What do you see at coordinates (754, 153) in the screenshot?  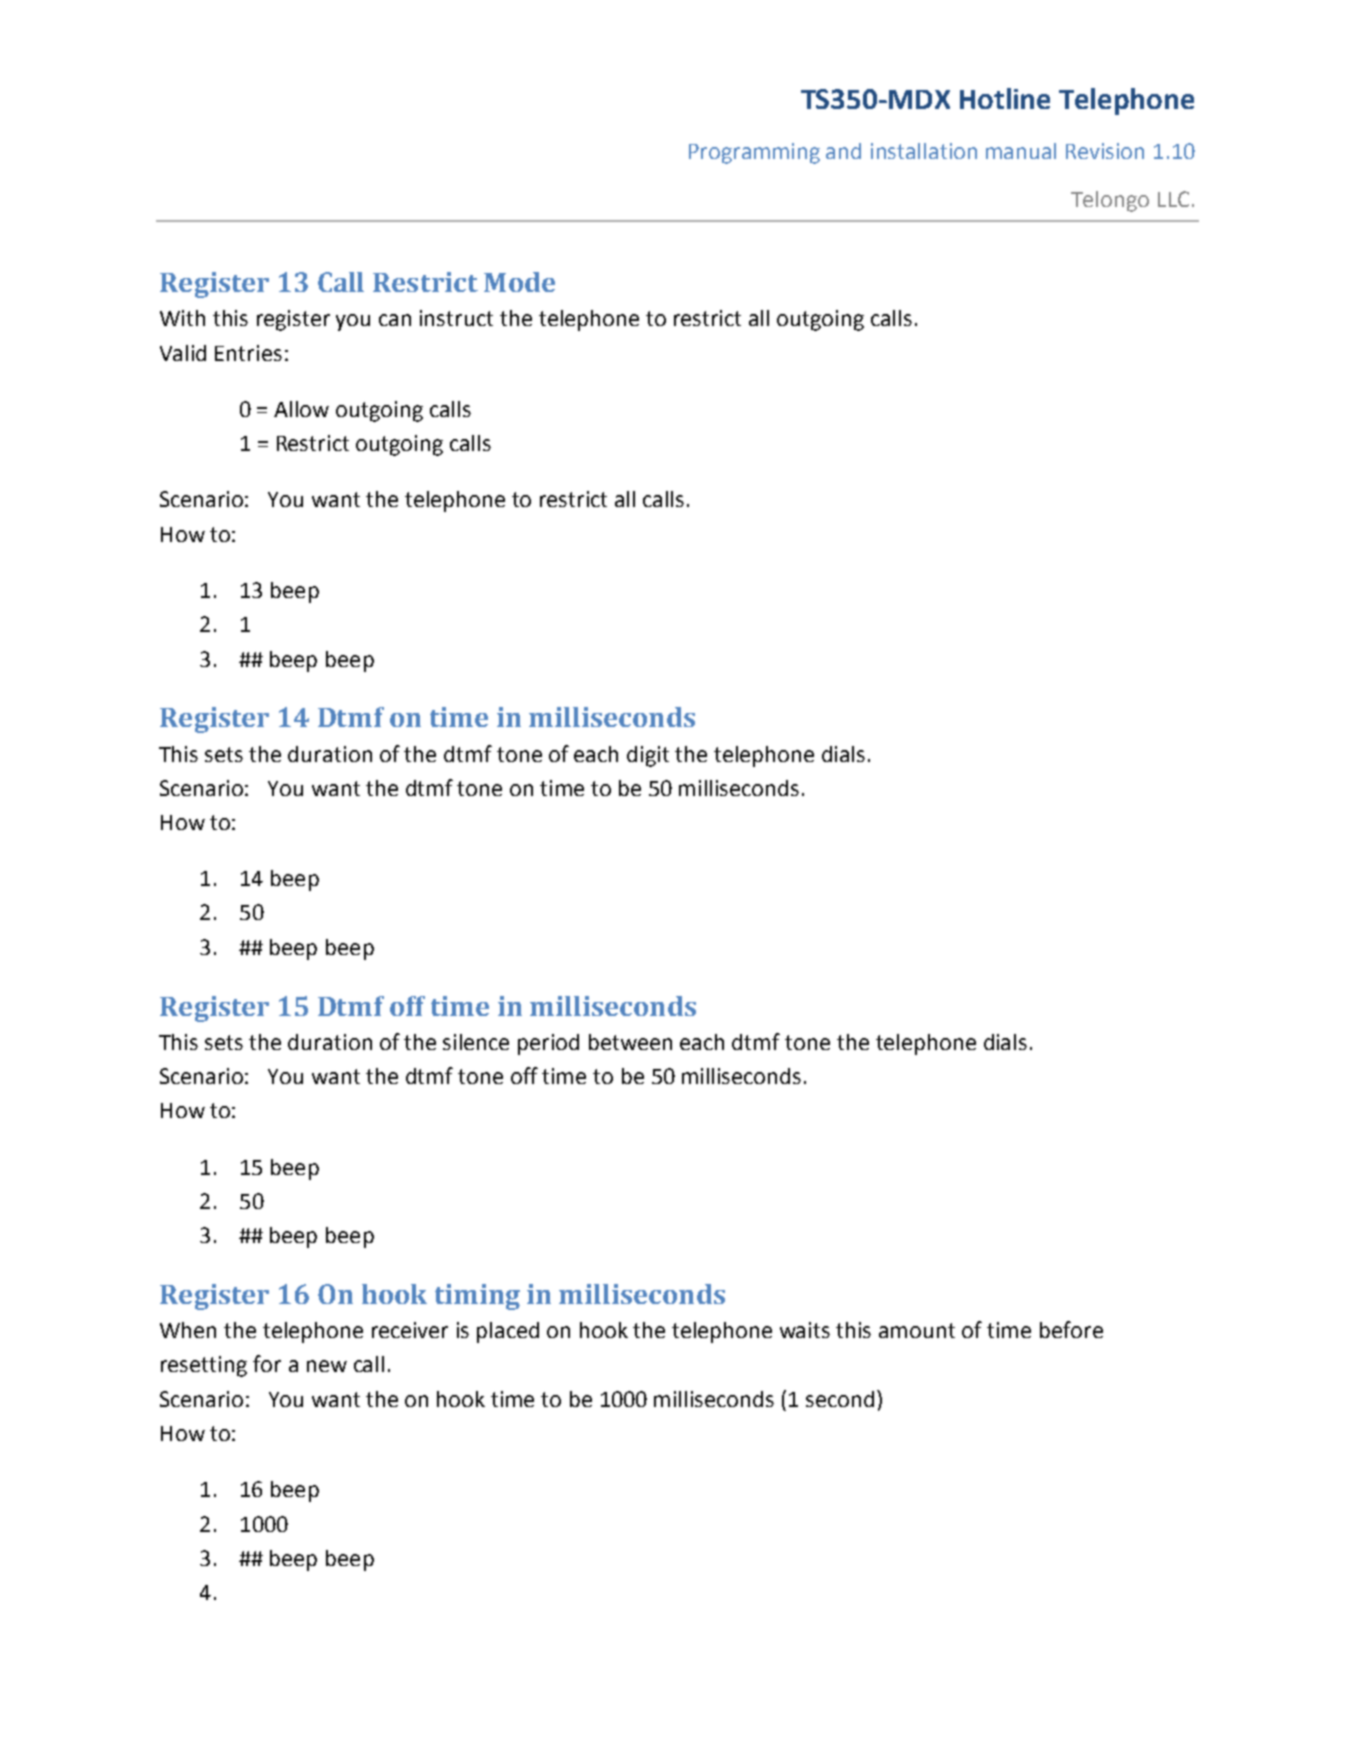 I see `Programming` at bounding box center [754, 153].
